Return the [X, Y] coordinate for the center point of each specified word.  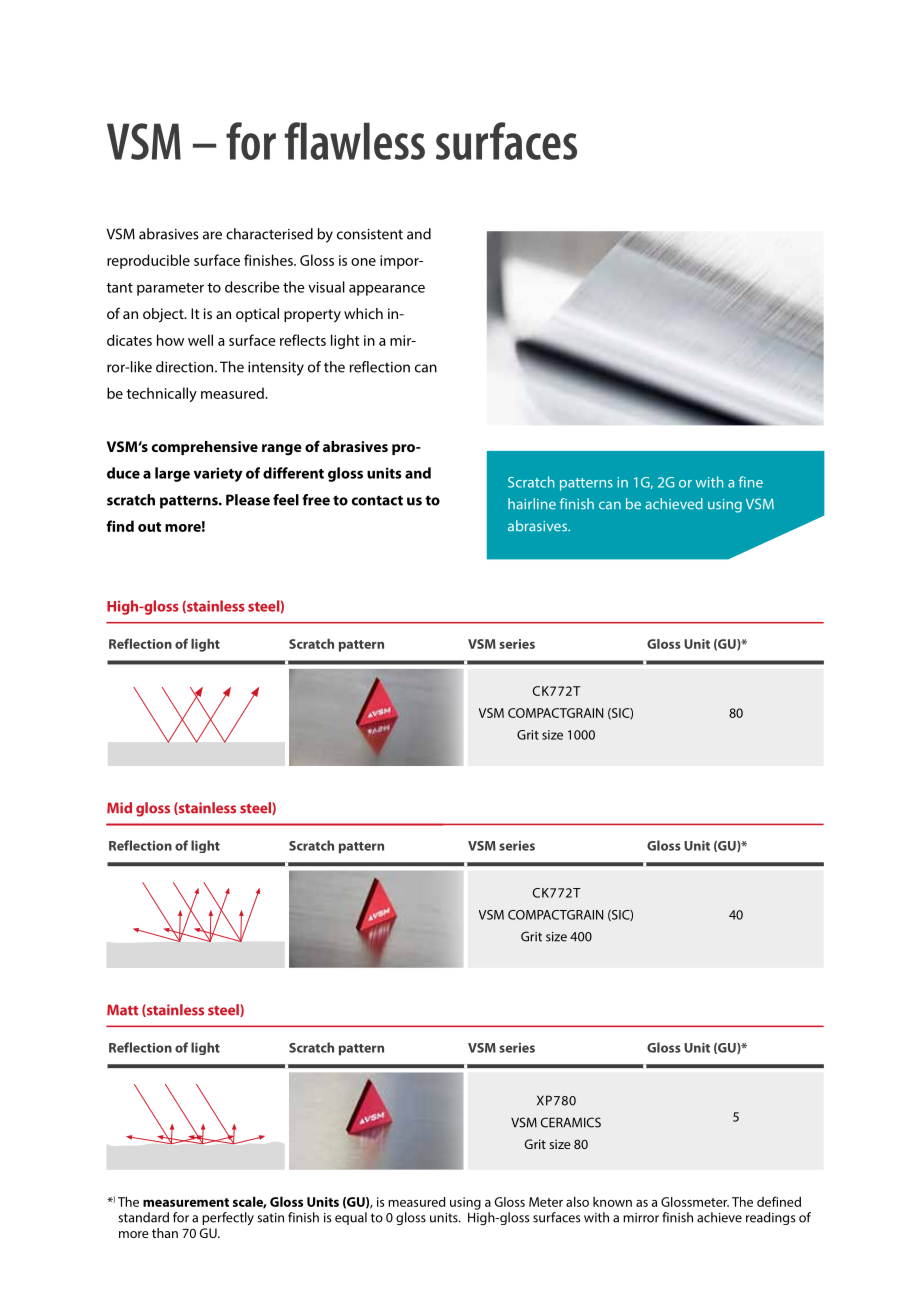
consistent [370, 234]
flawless [355, 141]
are [212, 235]
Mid [119, 808]
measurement [186, 1202]
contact [377, 500]
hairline [532, 504]
